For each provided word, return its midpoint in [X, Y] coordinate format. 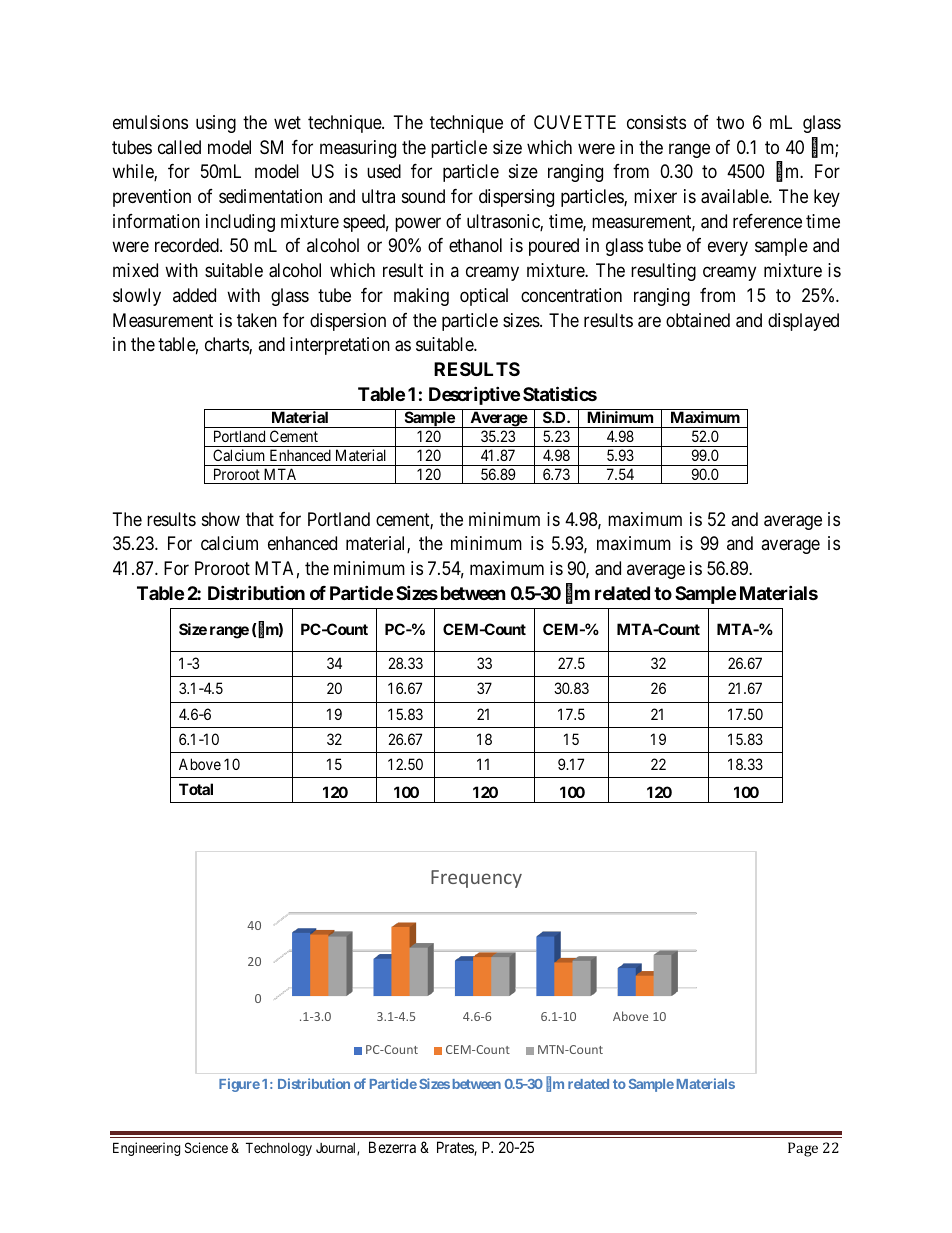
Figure [239, 1085]
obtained [698, 320]
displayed [803, 322]
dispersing [516, 198]
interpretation [340, 346]
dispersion [348, 322]
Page [803, 1149]
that [260, 519]
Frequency [476, 879]
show [221, 519]
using [216, 124]
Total [196, 789]
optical [484, 297]
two [730, 122]
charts [227, 345]
